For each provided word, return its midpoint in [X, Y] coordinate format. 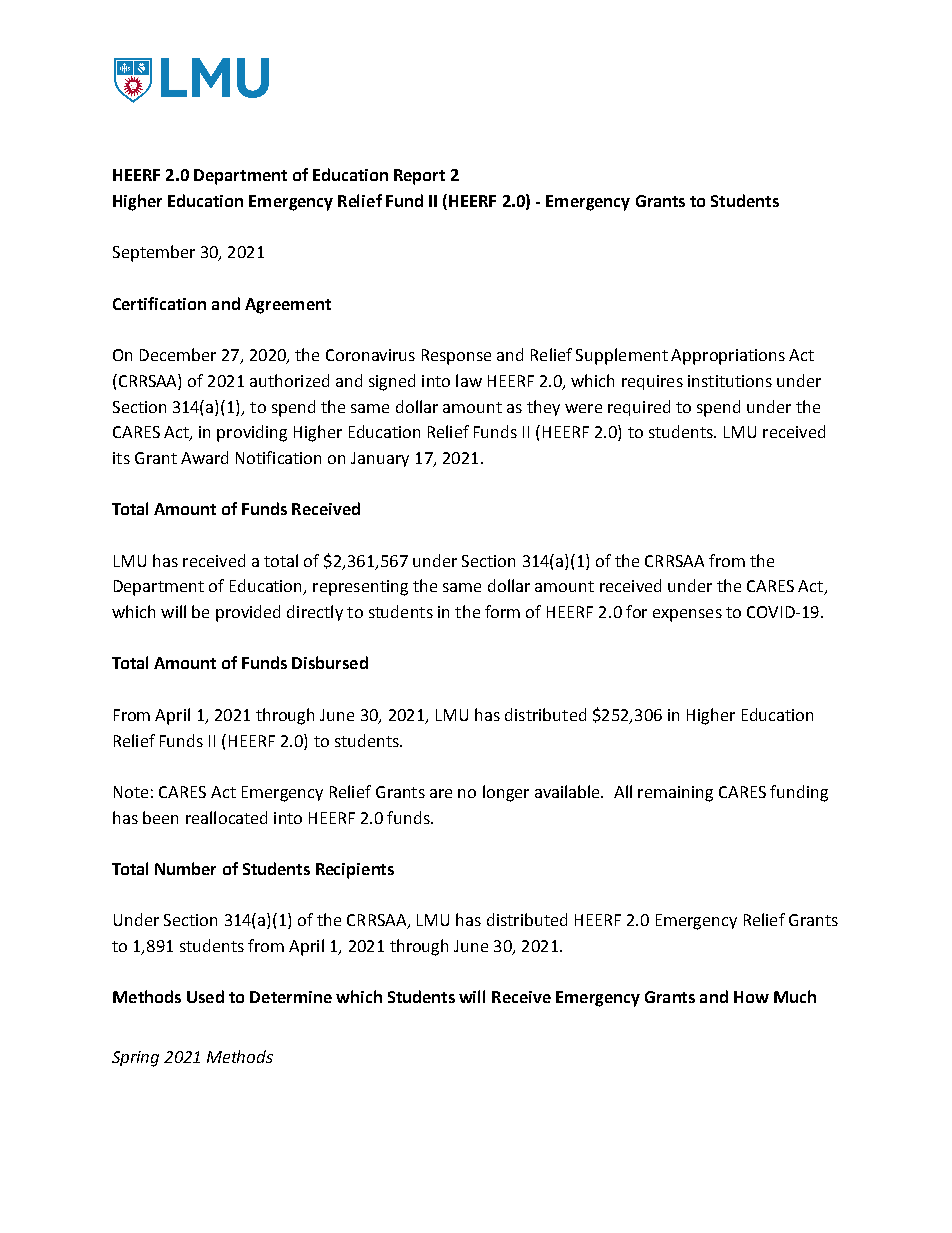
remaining [675, 794]
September [154, 253]
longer [506, 793]
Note [131, 792]
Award [204, 457]
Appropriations [728, 357]
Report [419, 177]
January [380, 459]
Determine [291, 997]
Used [205, 996]
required [639, 408]
